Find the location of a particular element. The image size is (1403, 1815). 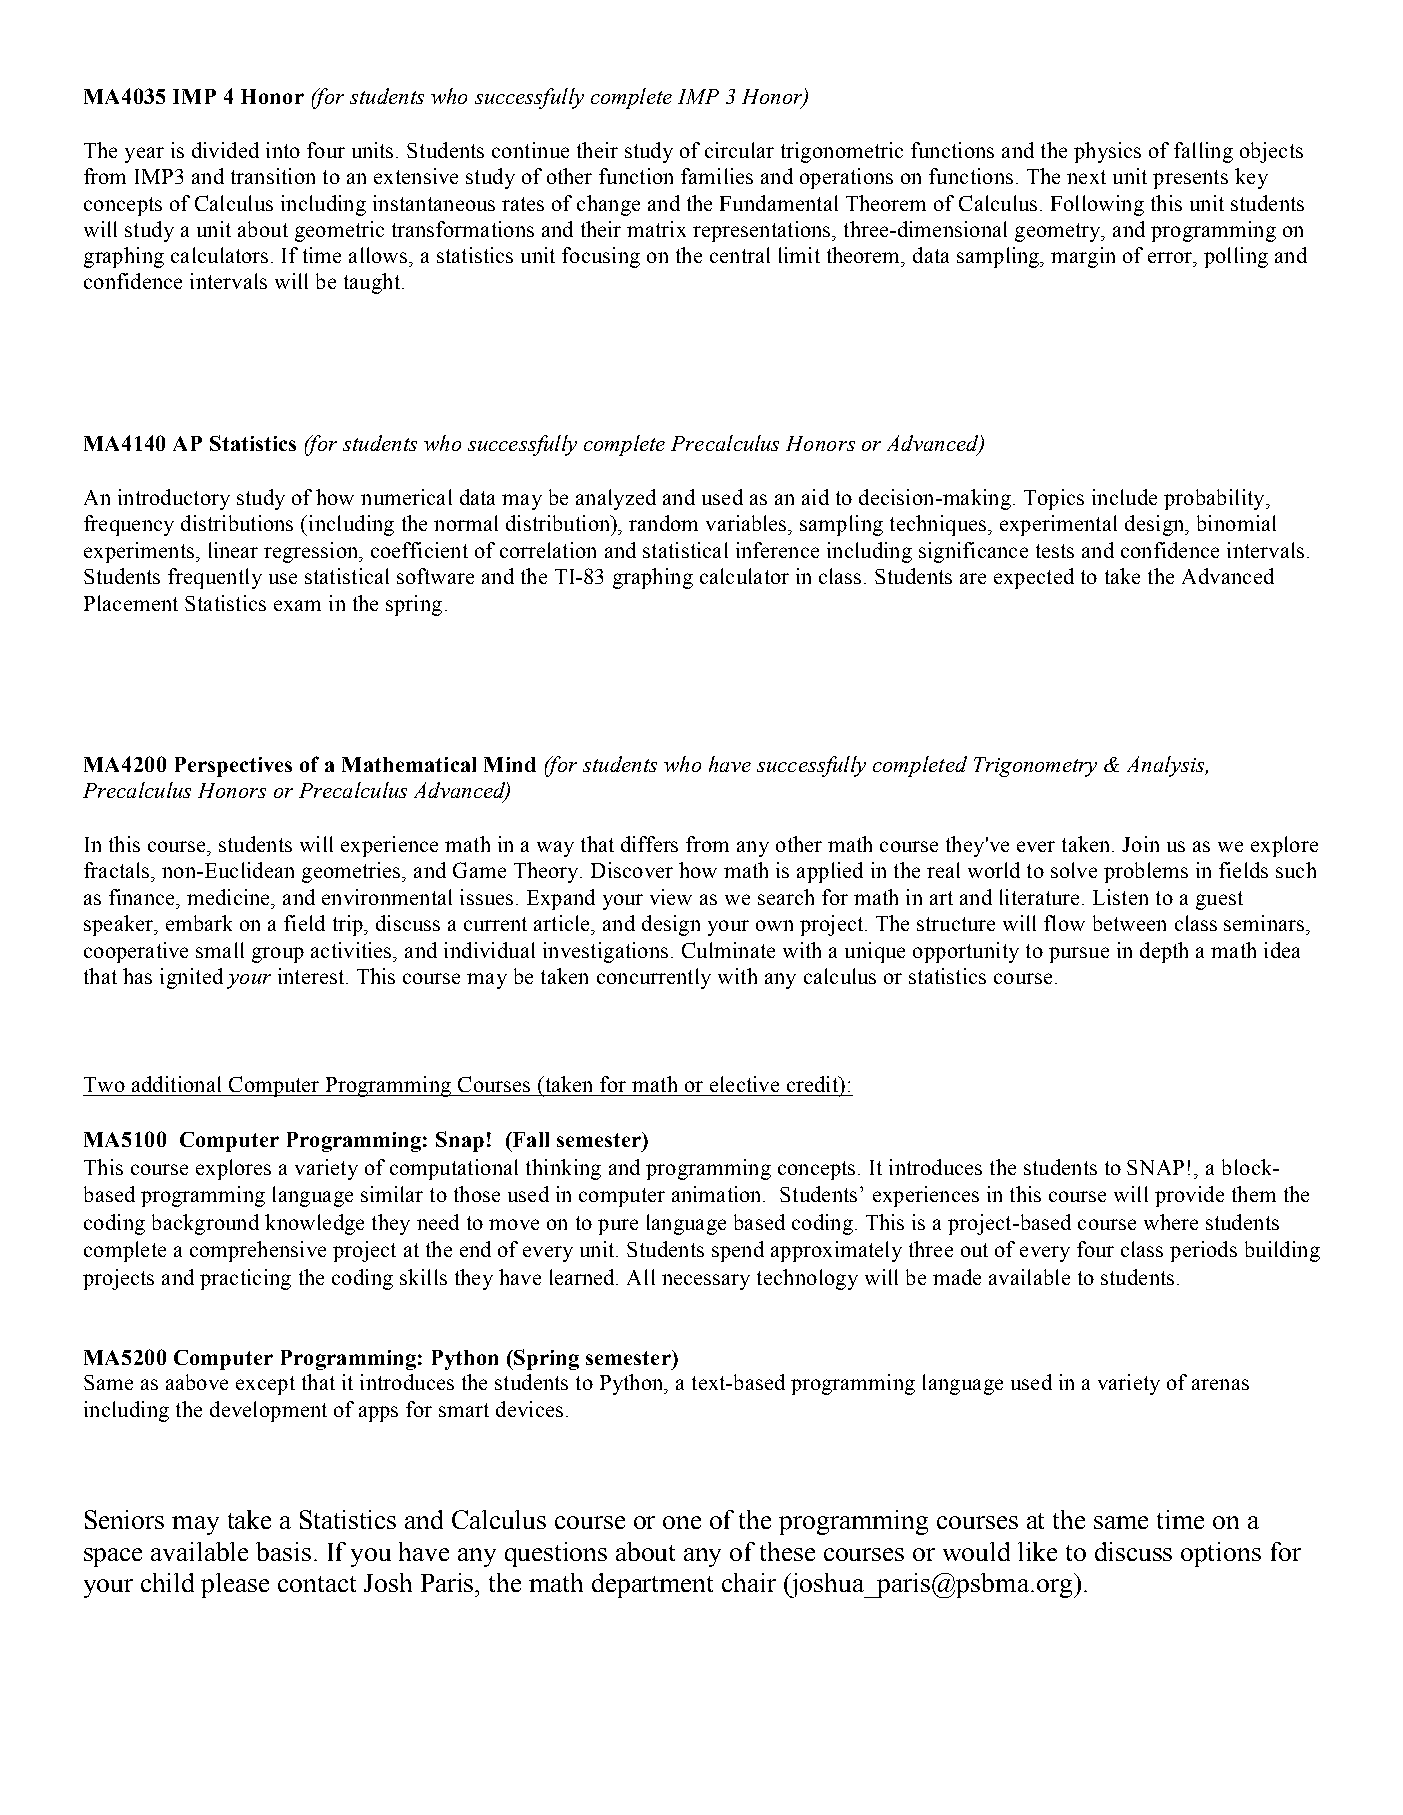

options is located at coordinates (1221, 1554).
